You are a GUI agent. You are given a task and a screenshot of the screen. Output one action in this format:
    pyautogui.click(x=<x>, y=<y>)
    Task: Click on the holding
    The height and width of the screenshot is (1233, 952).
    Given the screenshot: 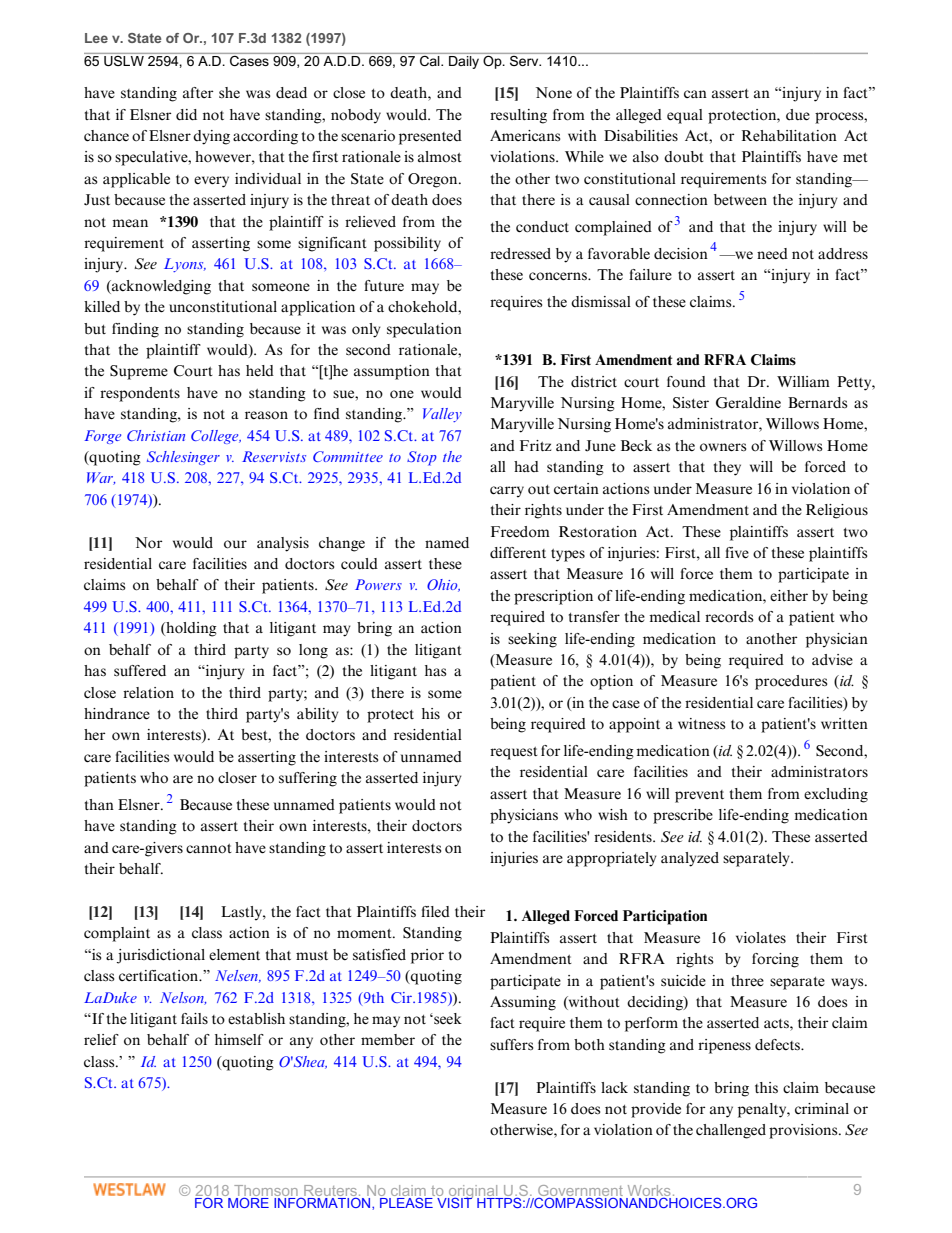 What is the action you would take?
    pyautogui.click(x=190, y=629)
